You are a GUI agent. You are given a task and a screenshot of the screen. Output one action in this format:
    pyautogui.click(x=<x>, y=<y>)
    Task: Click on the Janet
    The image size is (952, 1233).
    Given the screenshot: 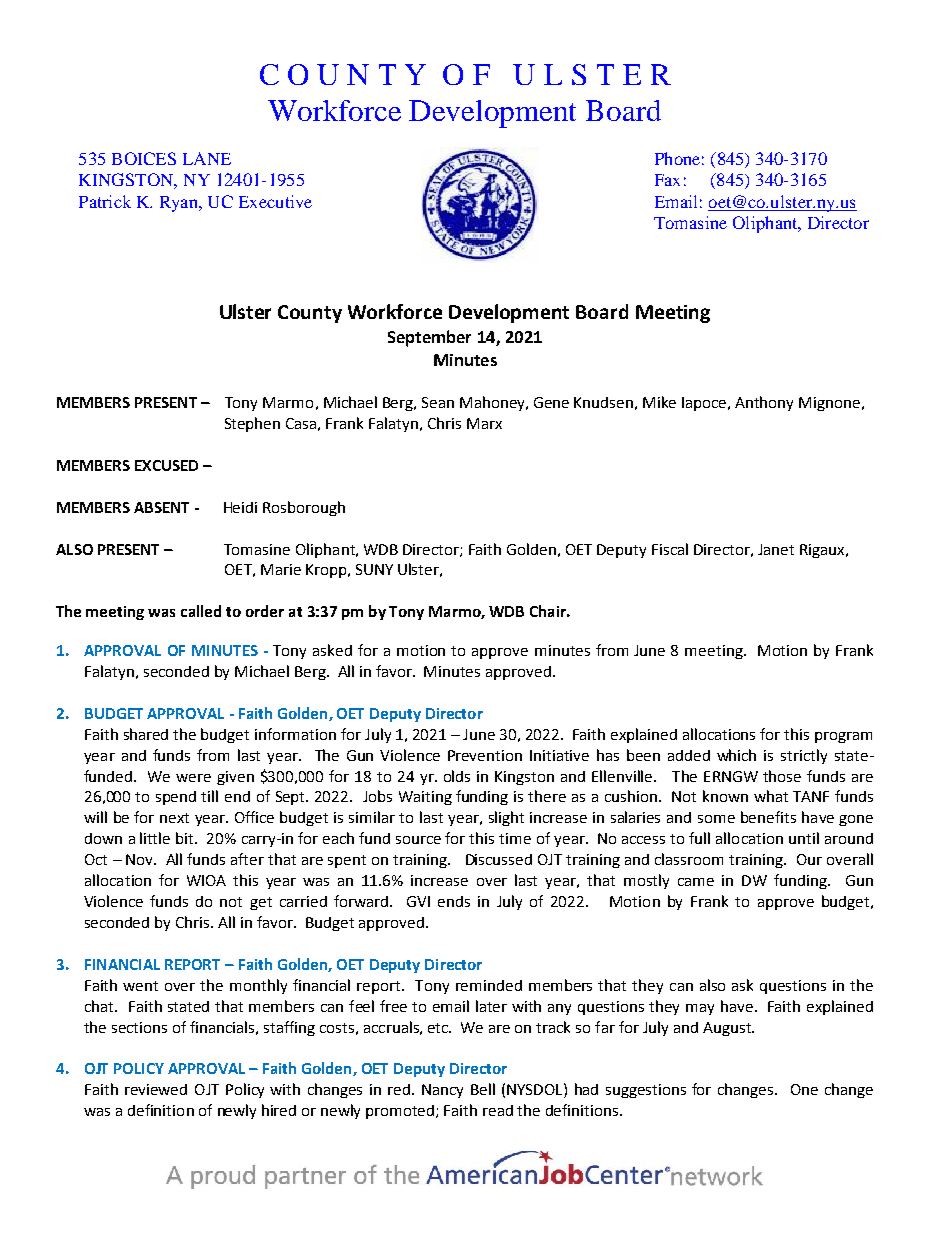 What is the action you would take?
    pyautogui.click(x=776, y=549)
